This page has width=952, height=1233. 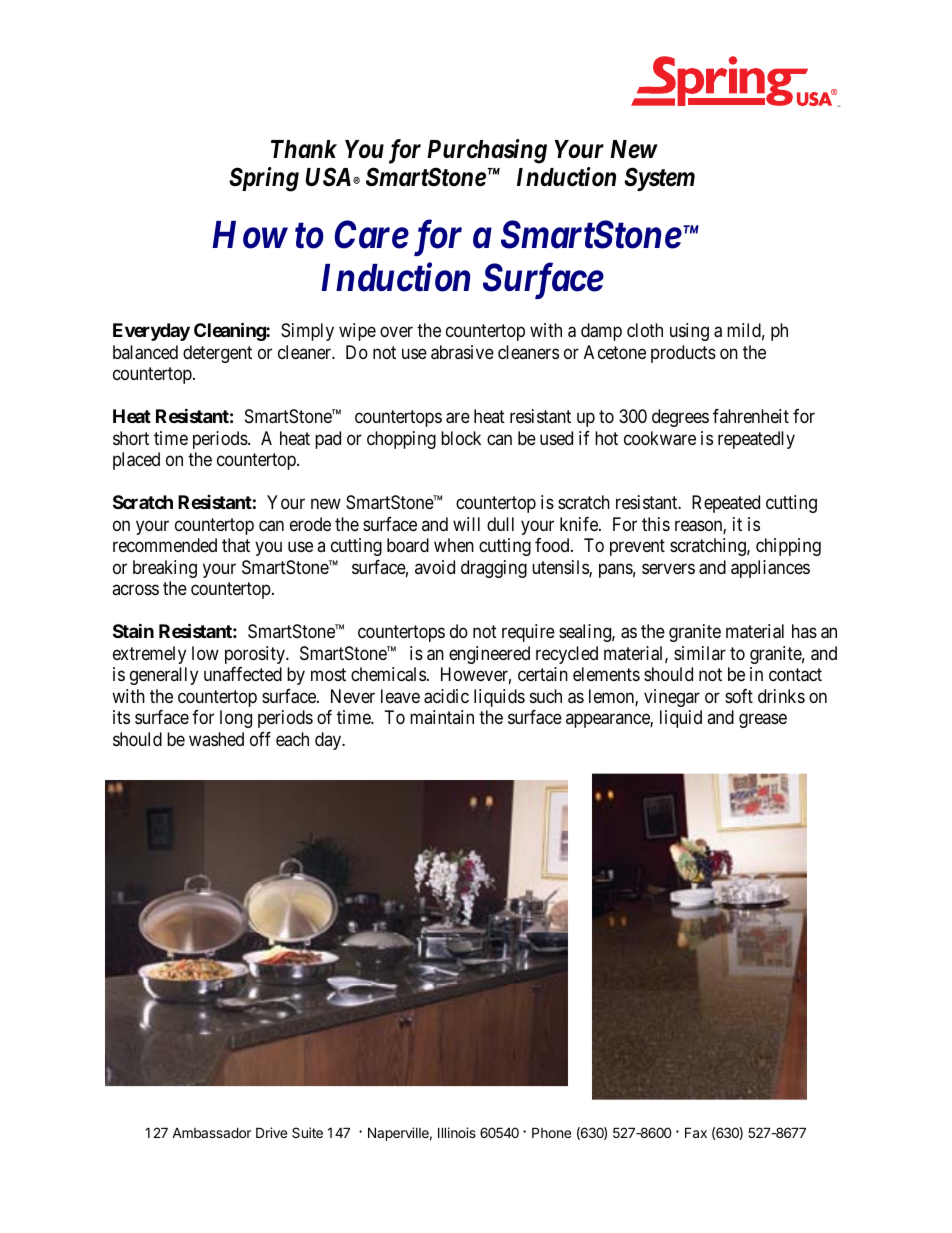 I want to click on off, so click(x=260, y=739).
